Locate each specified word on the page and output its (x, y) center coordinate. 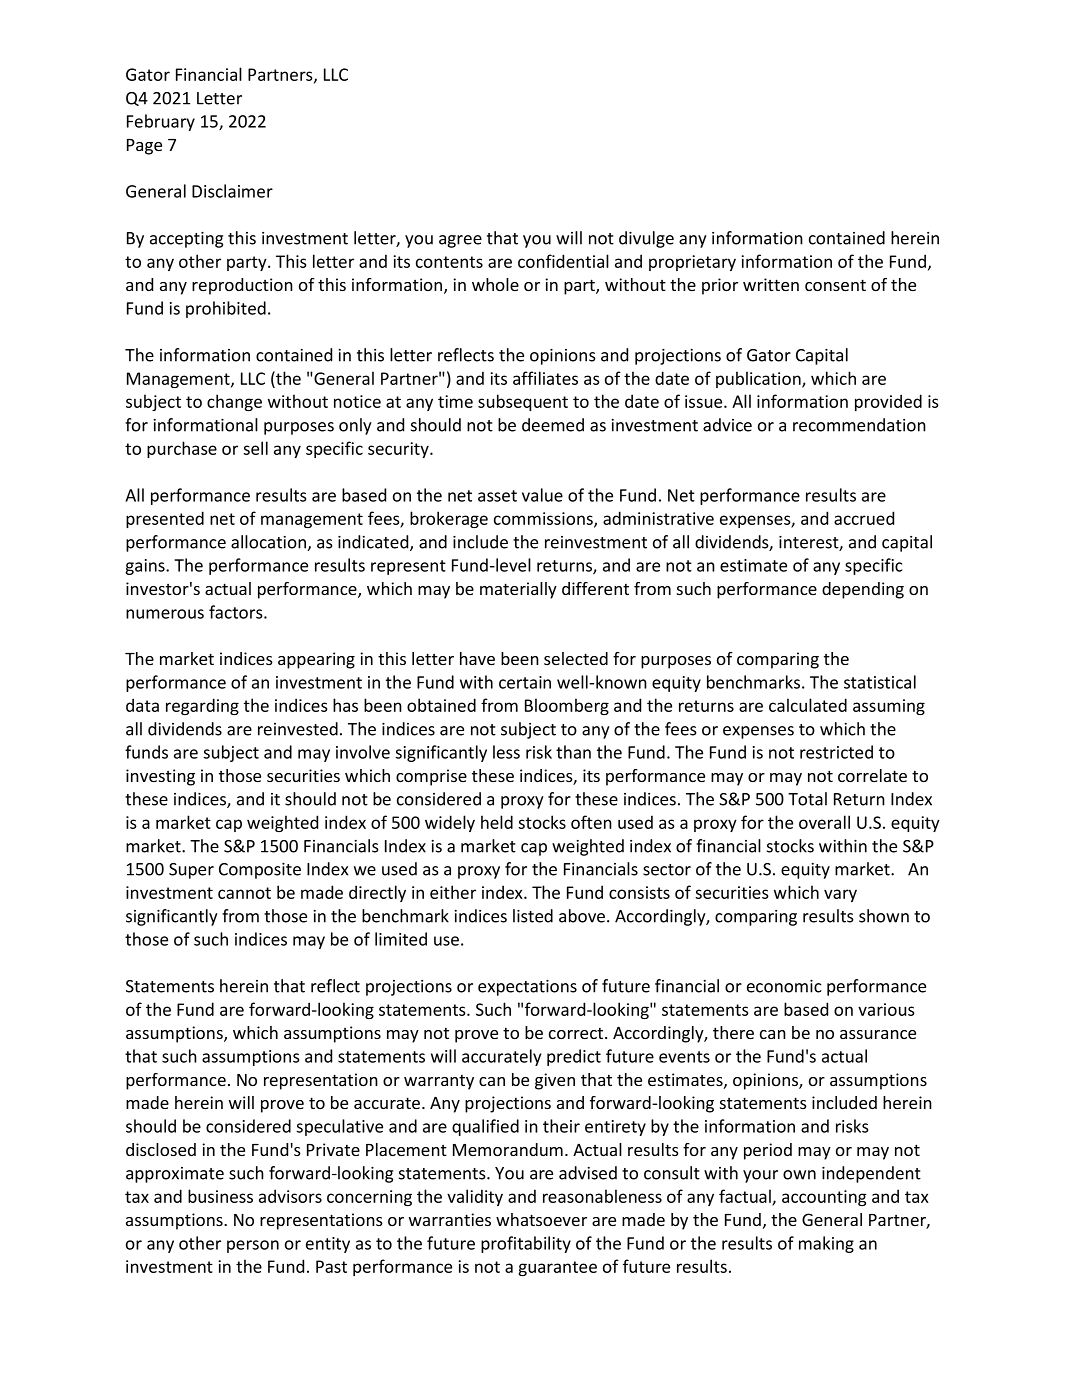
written (771, 284)
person (253, 1246)
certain (525, 682)
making (826, 1244)
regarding (202, 706)
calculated (808, 705)
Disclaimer (232, 191)
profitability (526, 1244)
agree (460, 241)
